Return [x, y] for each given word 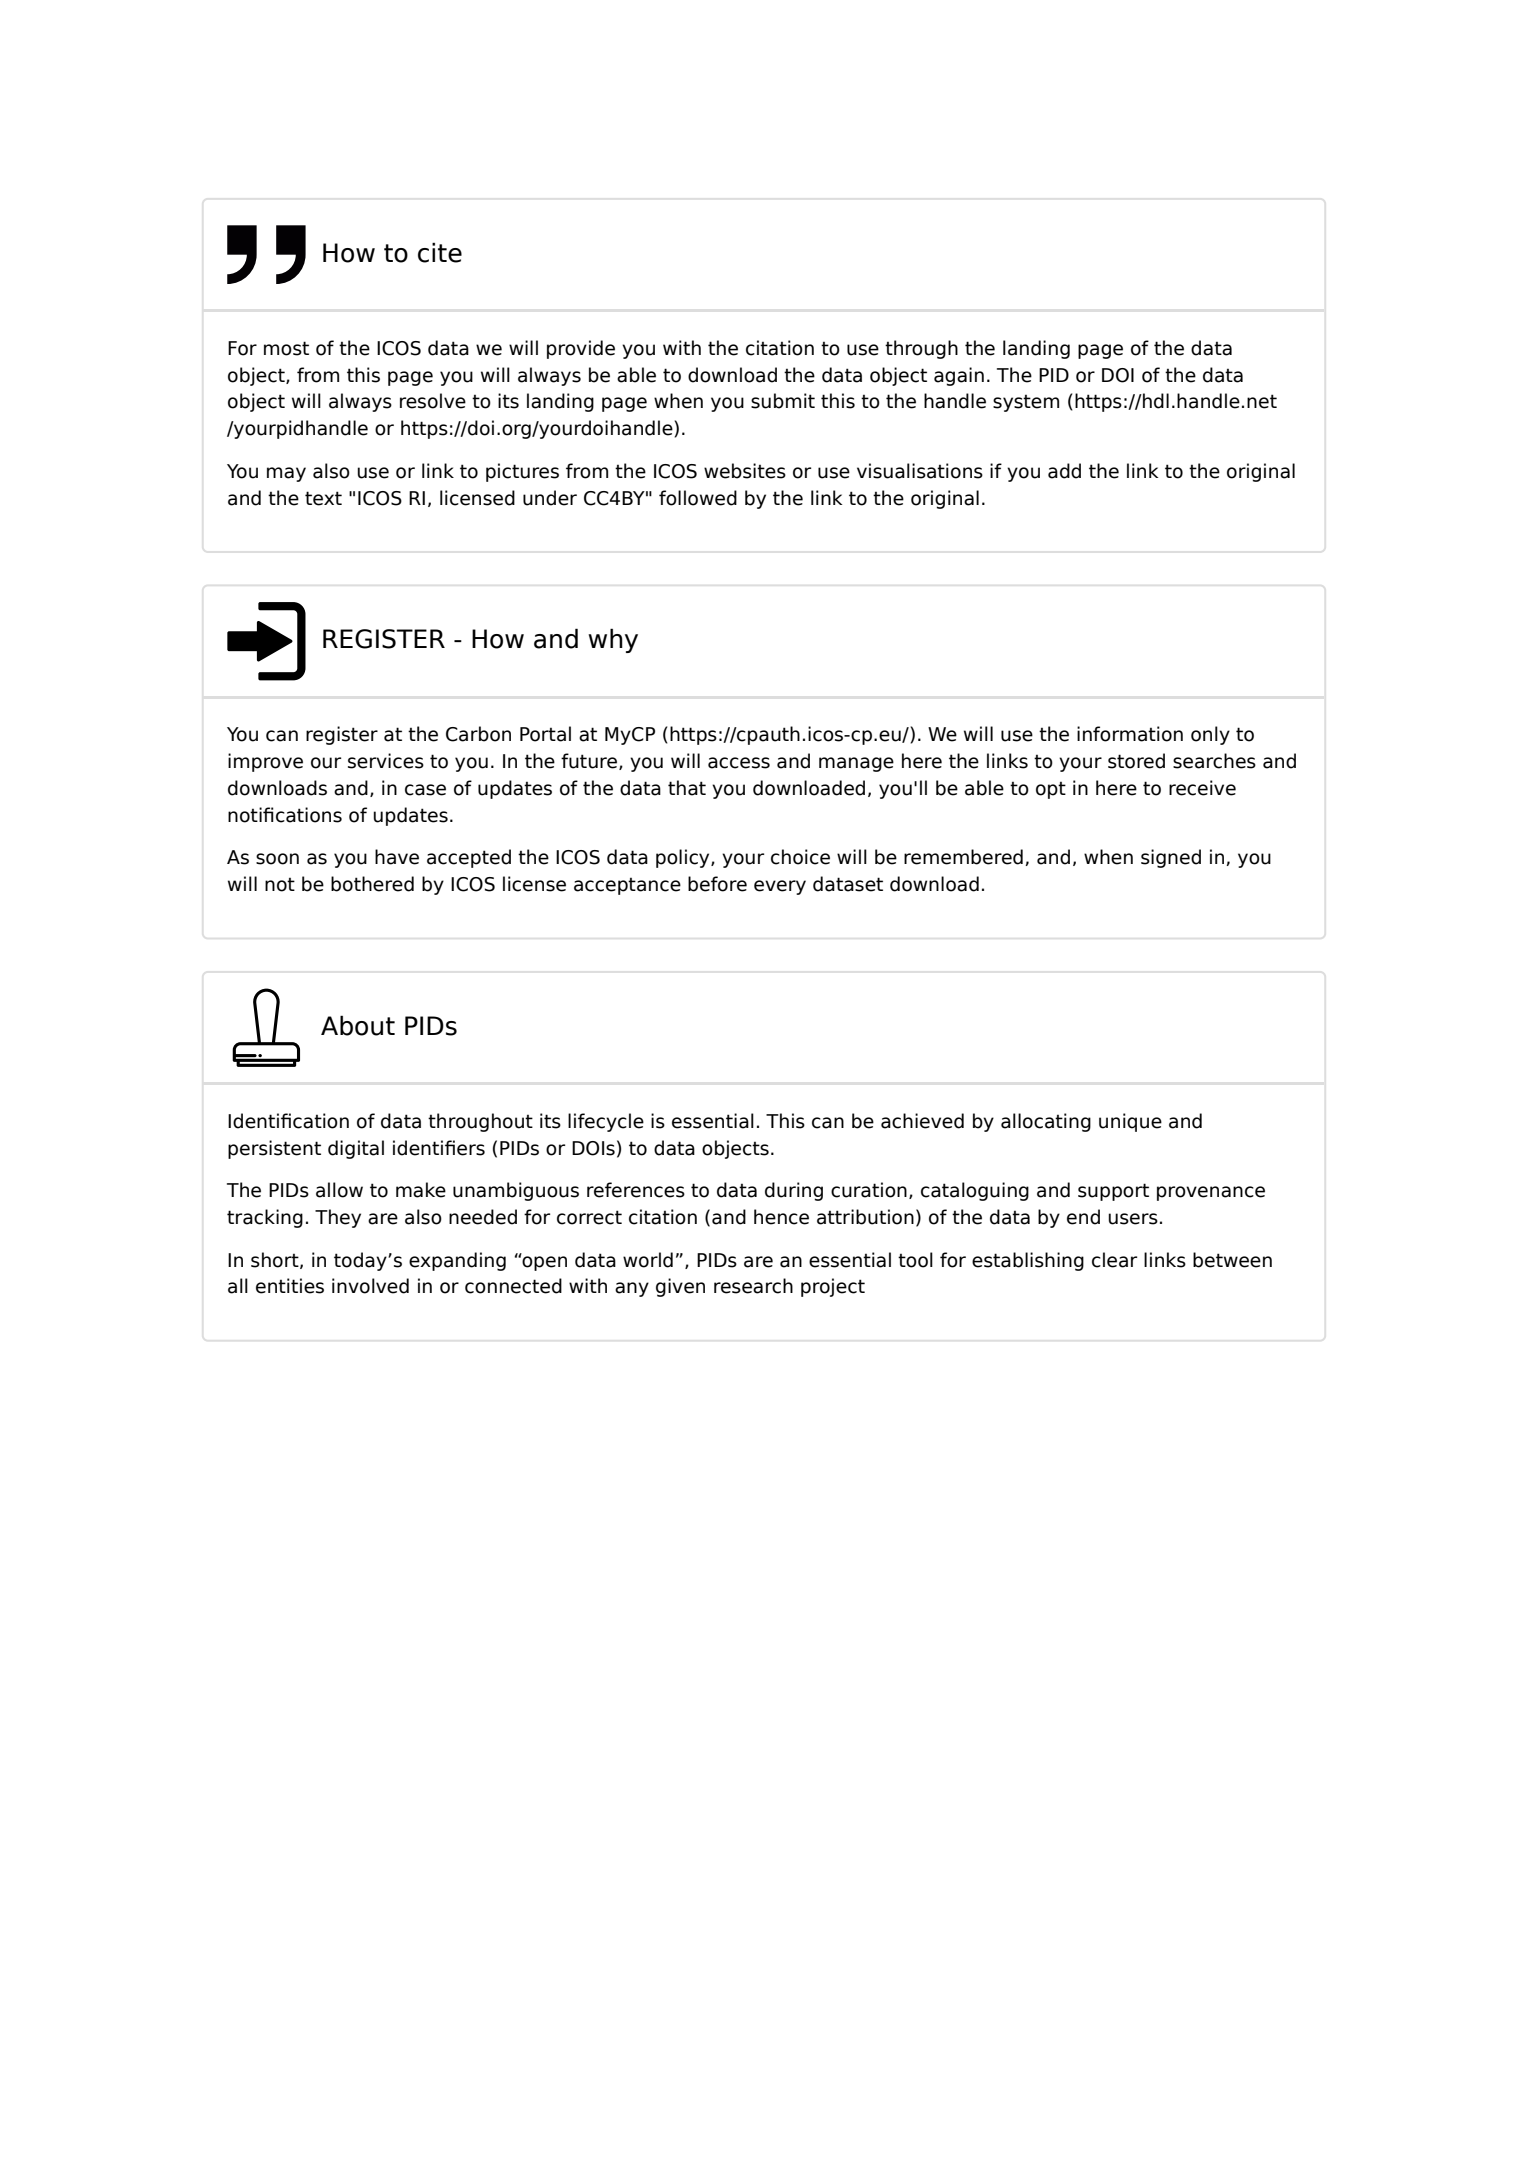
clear [1114, 1260]
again [959, 376]
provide [581, 349]
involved [370, 1286]
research [753, 1286]
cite [440, 252]
